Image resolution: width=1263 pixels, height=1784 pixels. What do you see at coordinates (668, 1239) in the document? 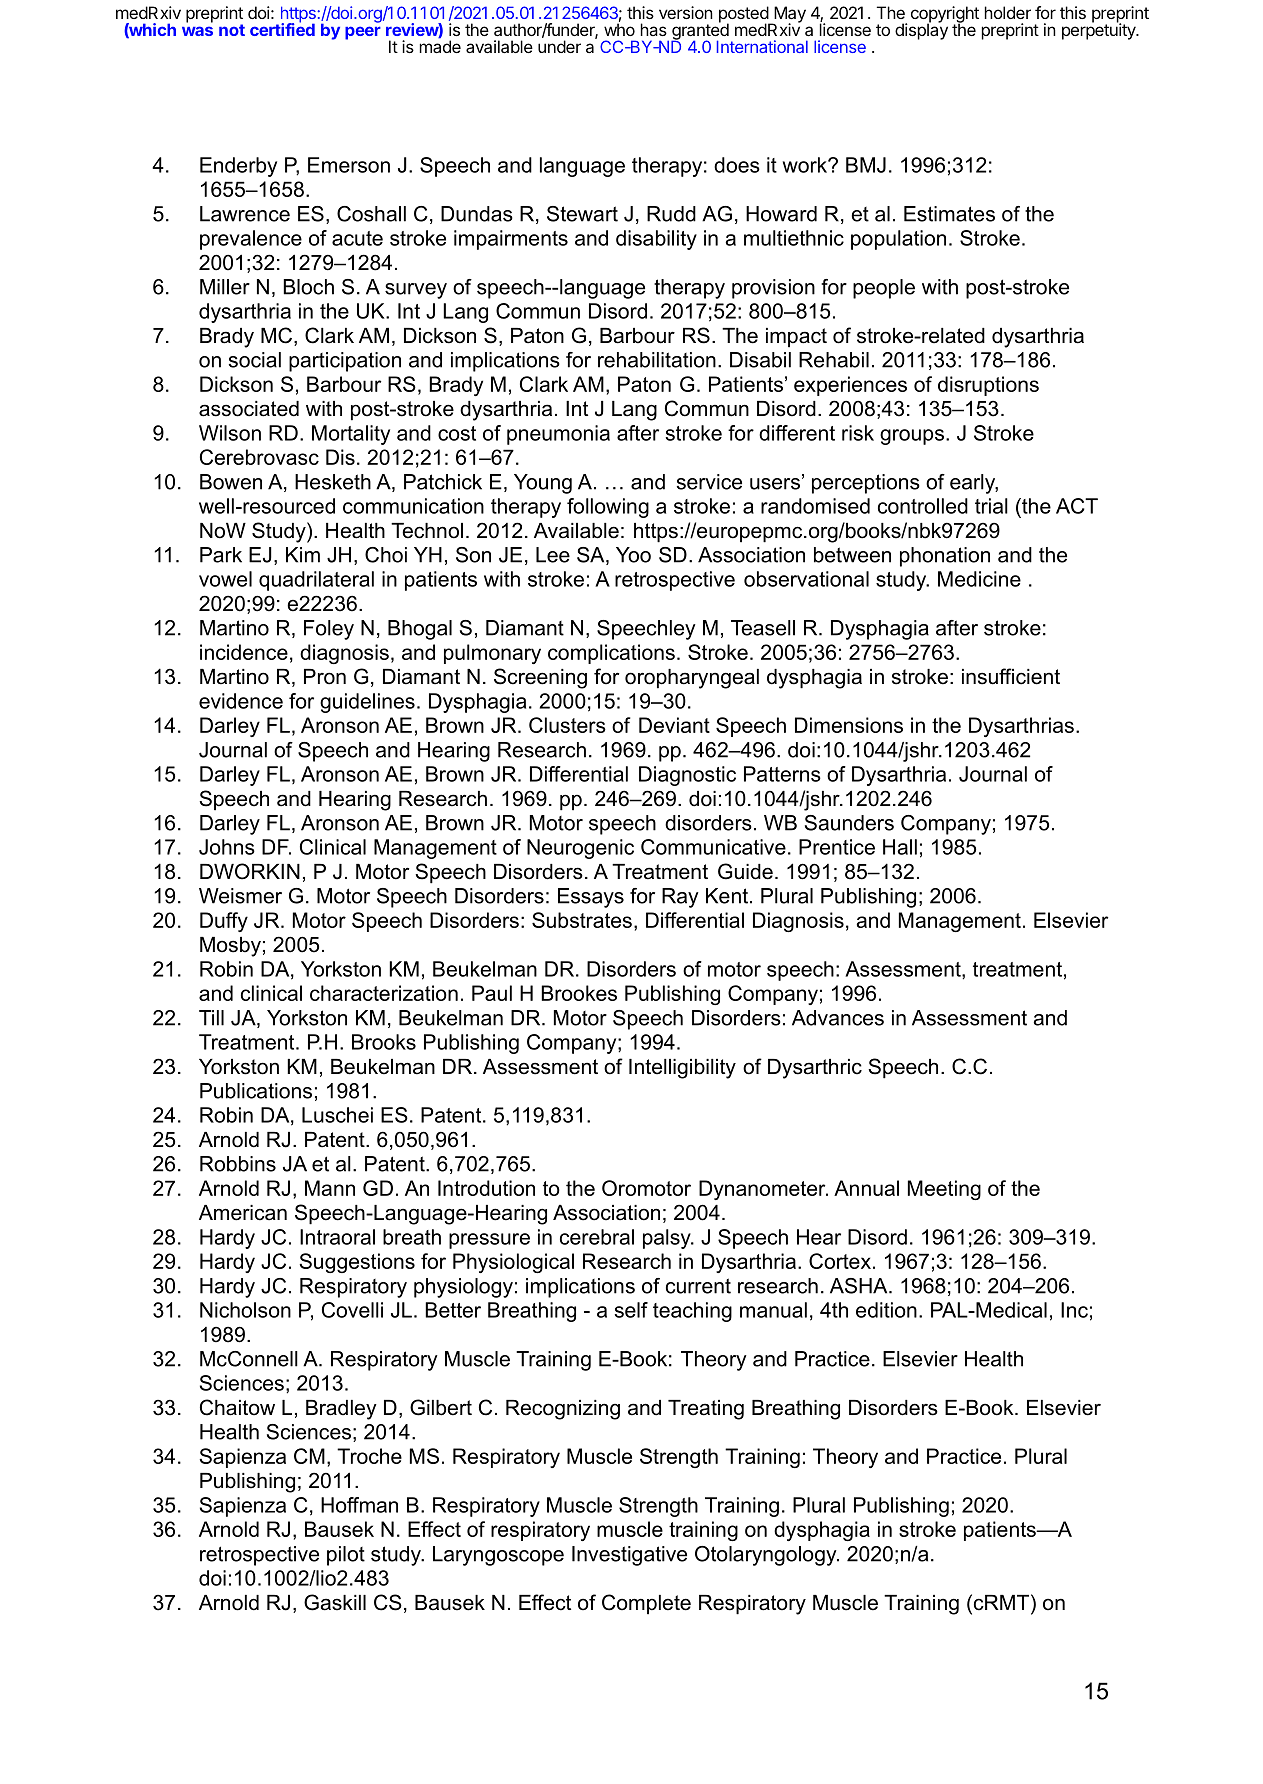
I see `palsy` at bounding box center [668, 1239].
